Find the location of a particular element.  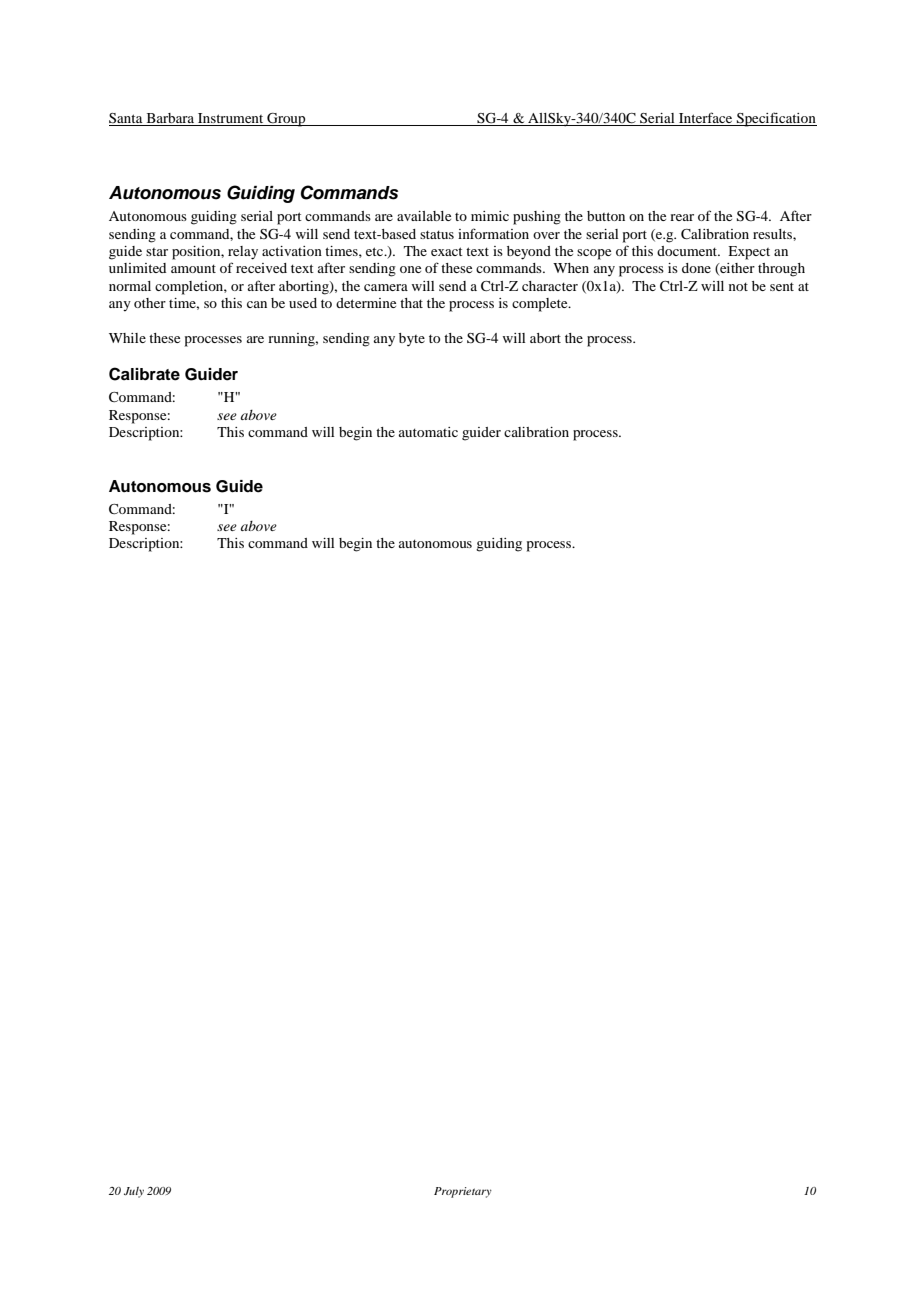

Instrument is located at coordinates (231, 119).
